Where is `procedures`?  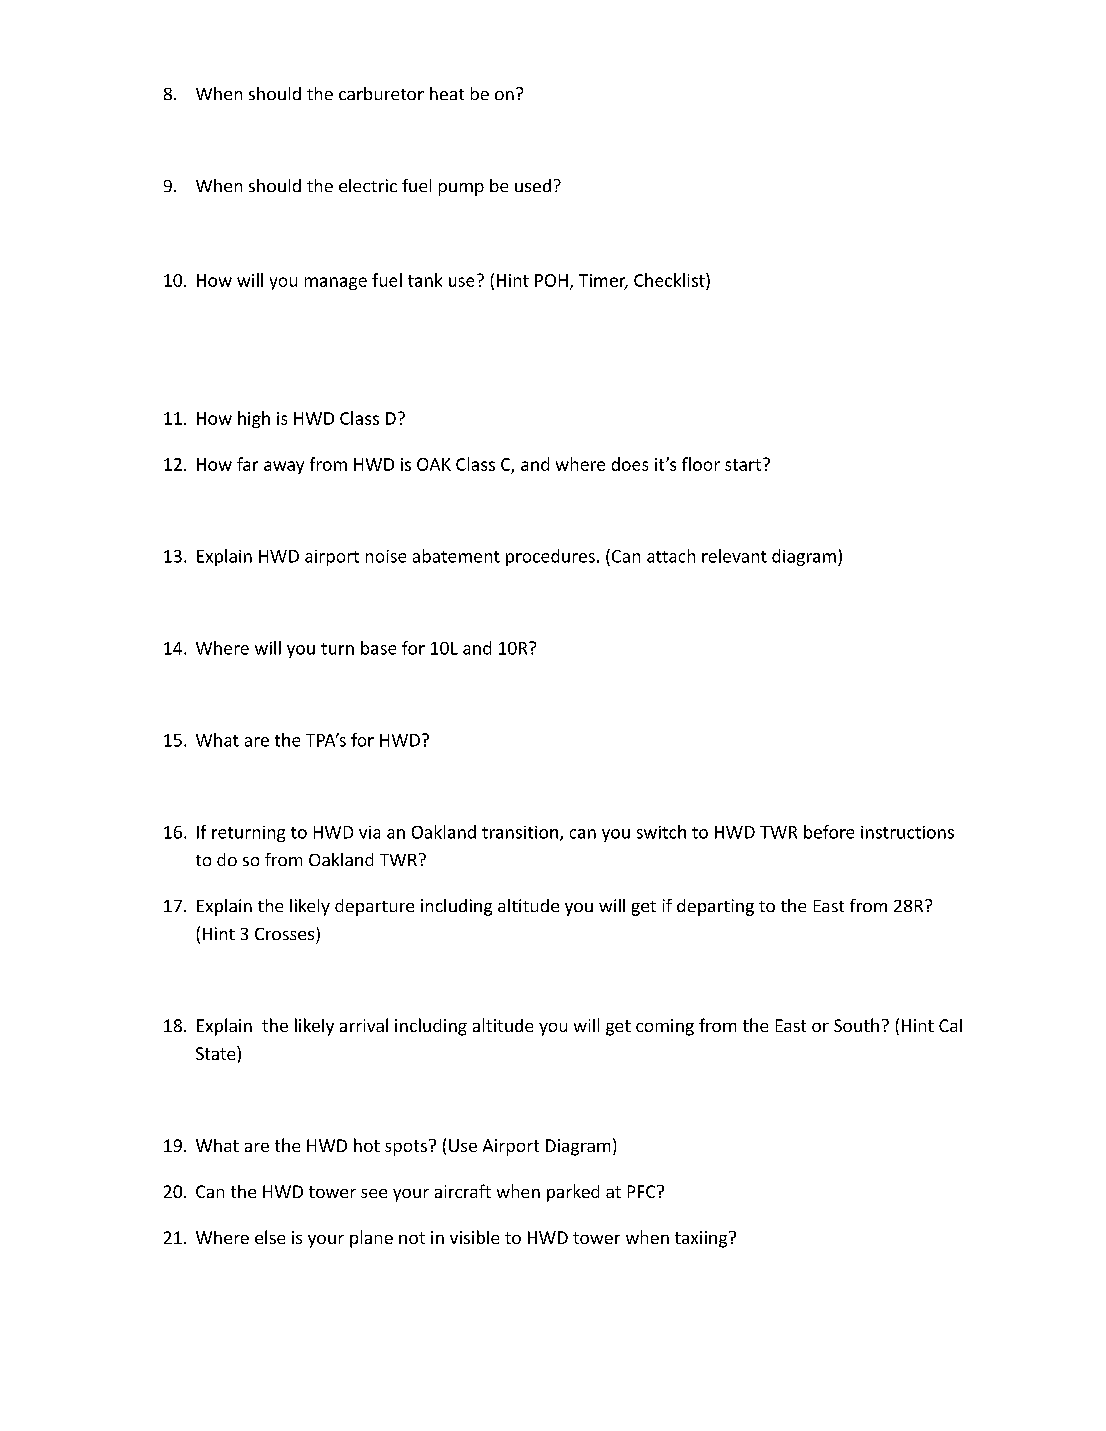 procedures is located at coordinates (550, 557).
